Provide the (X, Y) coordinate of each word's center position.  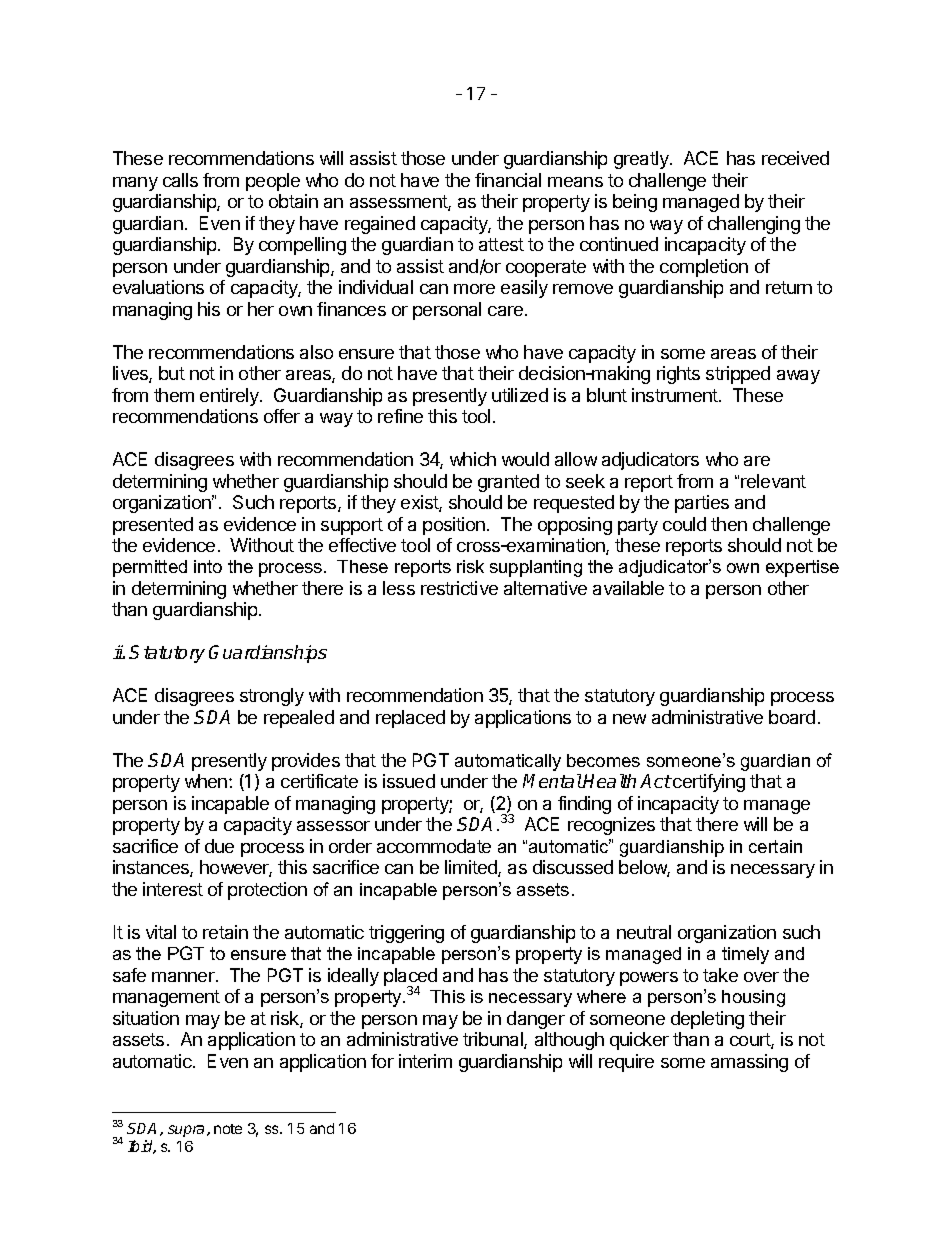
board (792, 717)
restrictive (459, 588)
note (228, 1129)
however (236, 868)
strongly (272, 697)
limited (472, 868)
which (473, 459)
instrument (676, 395)
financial (508, 180)
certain (775, 846)
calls (180, 180)
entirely (230, 397)
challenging (754, 225)
